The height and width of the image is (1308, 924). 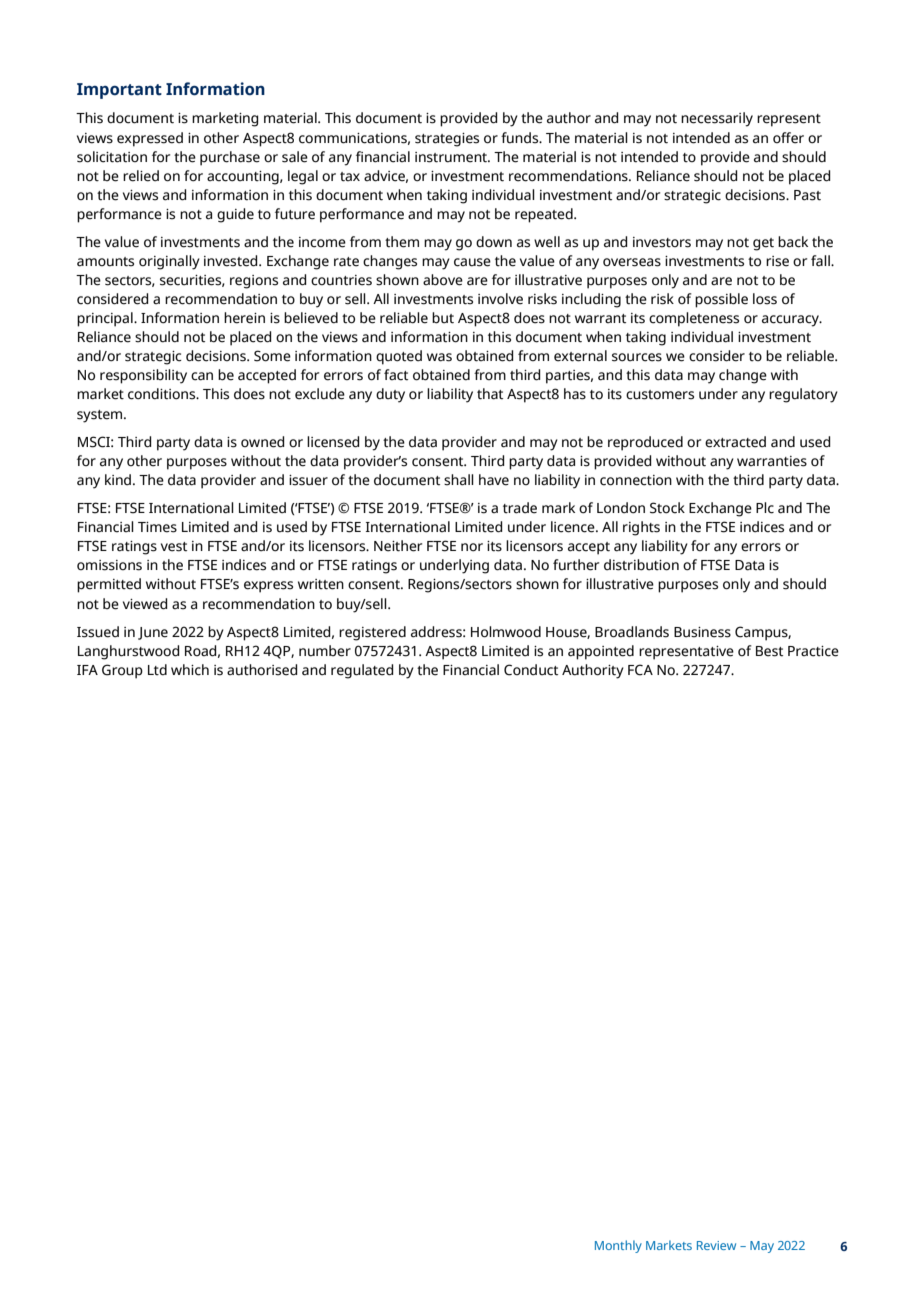 What do you see at coordinates (452, 157) in the image?
I see `instrument` at bounding box center [452, 157].
